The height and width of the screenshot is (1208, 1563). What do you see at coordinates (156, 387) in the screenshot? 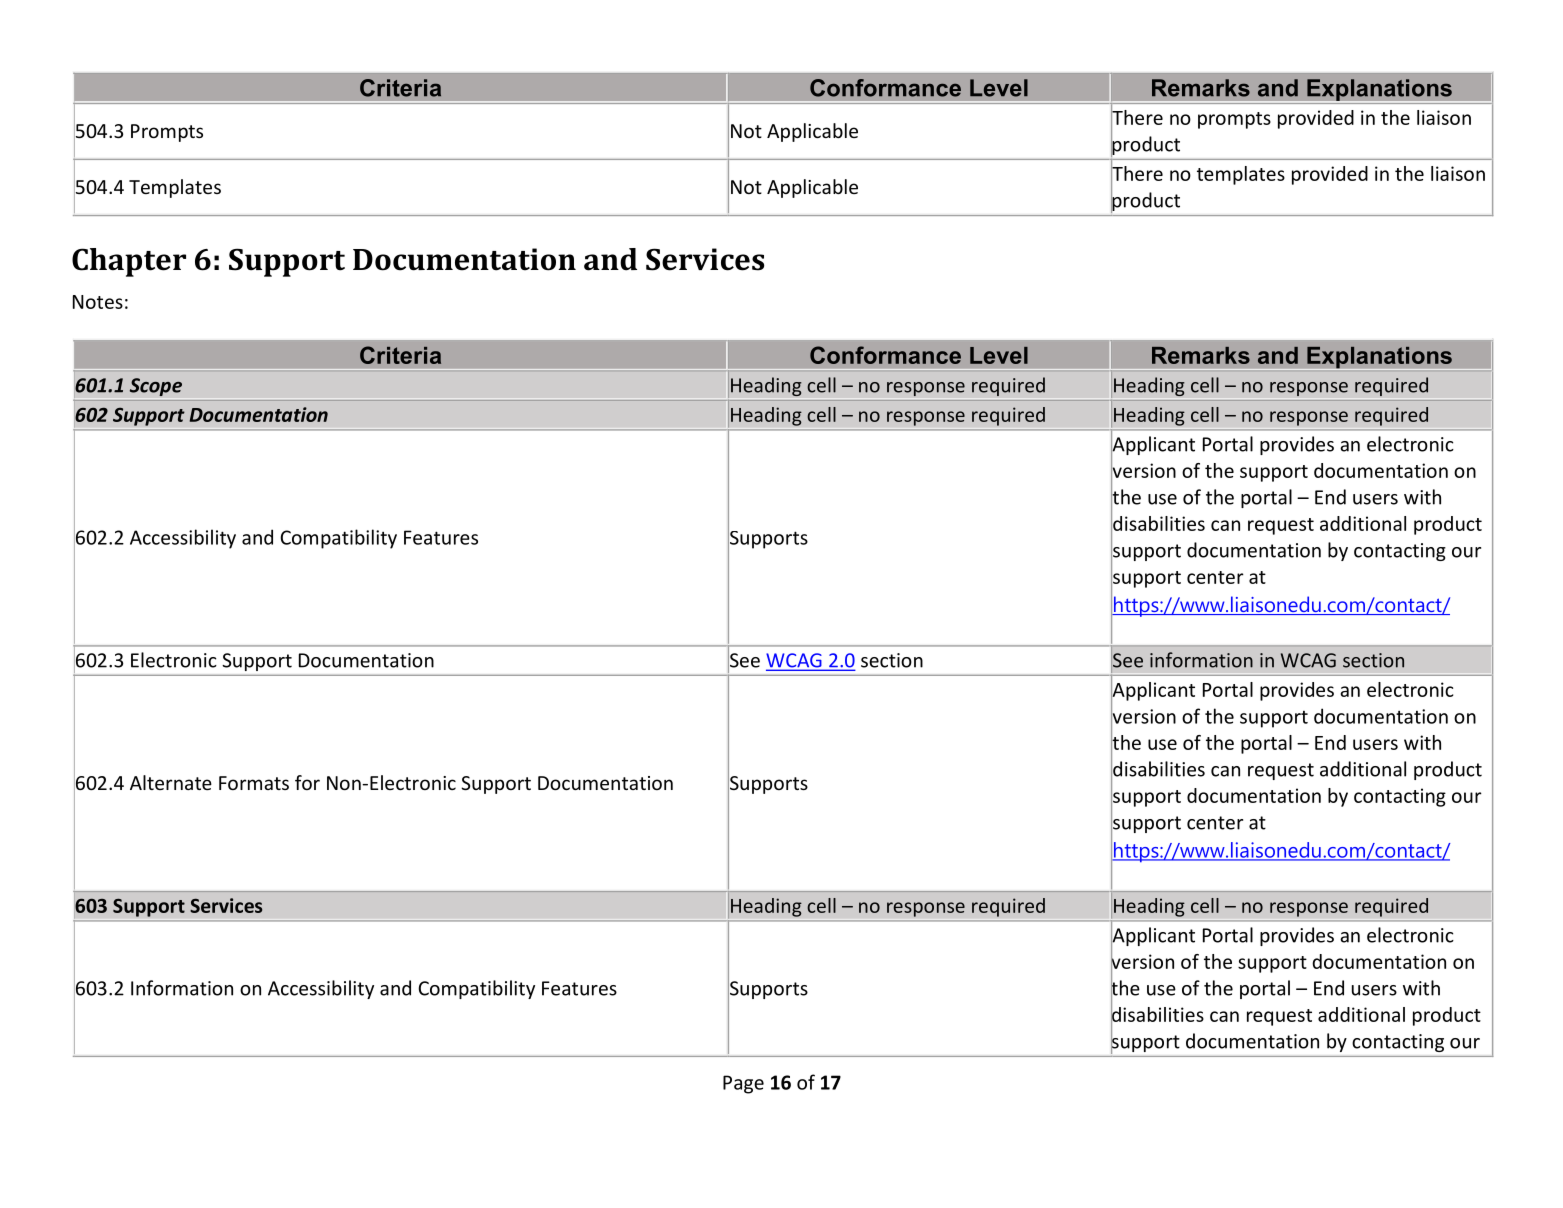
I see `Scope` at bounding box center [156, 387].
